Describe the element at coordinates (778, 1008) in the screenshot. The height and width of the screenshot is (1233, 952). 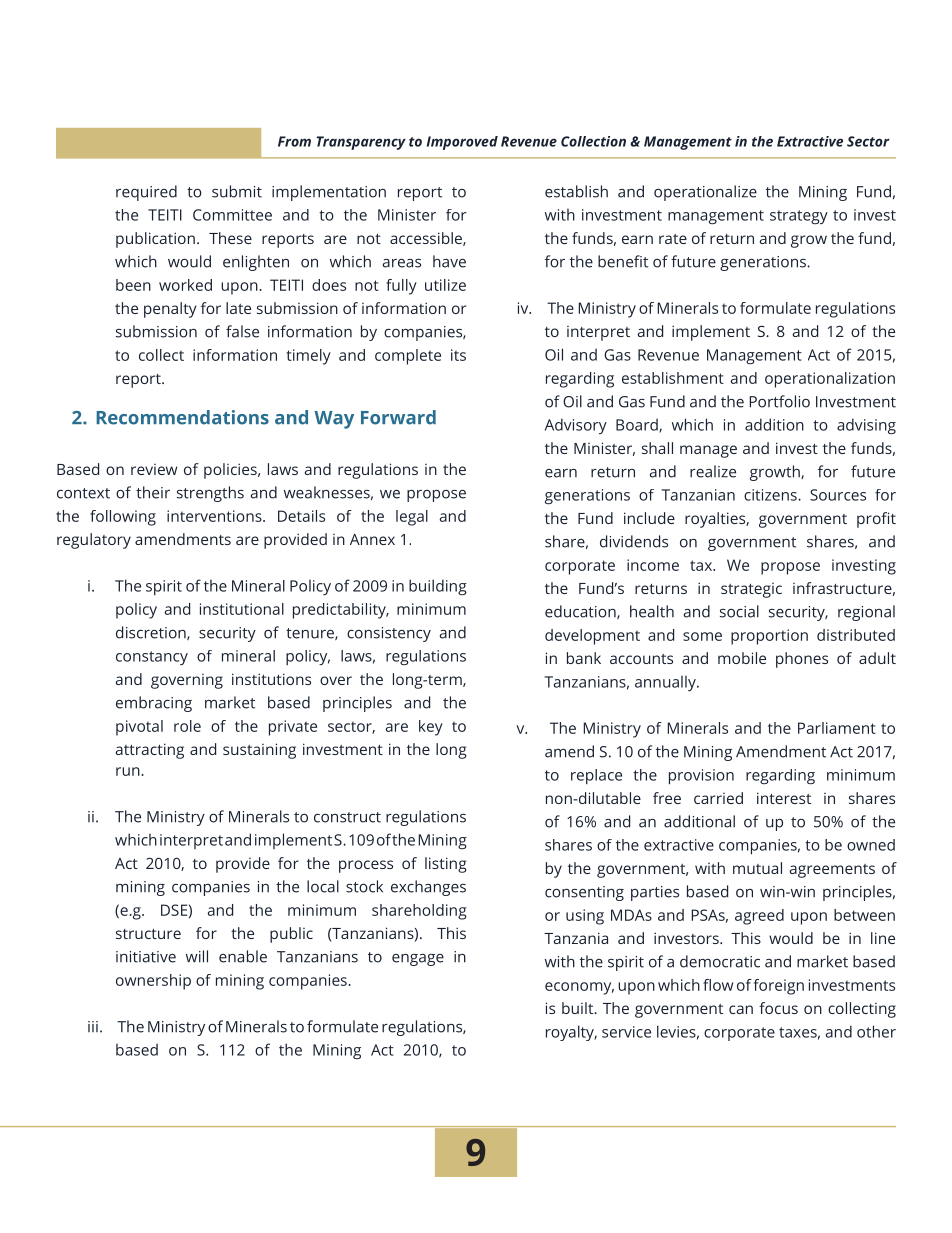
I see `focus` at that location.
